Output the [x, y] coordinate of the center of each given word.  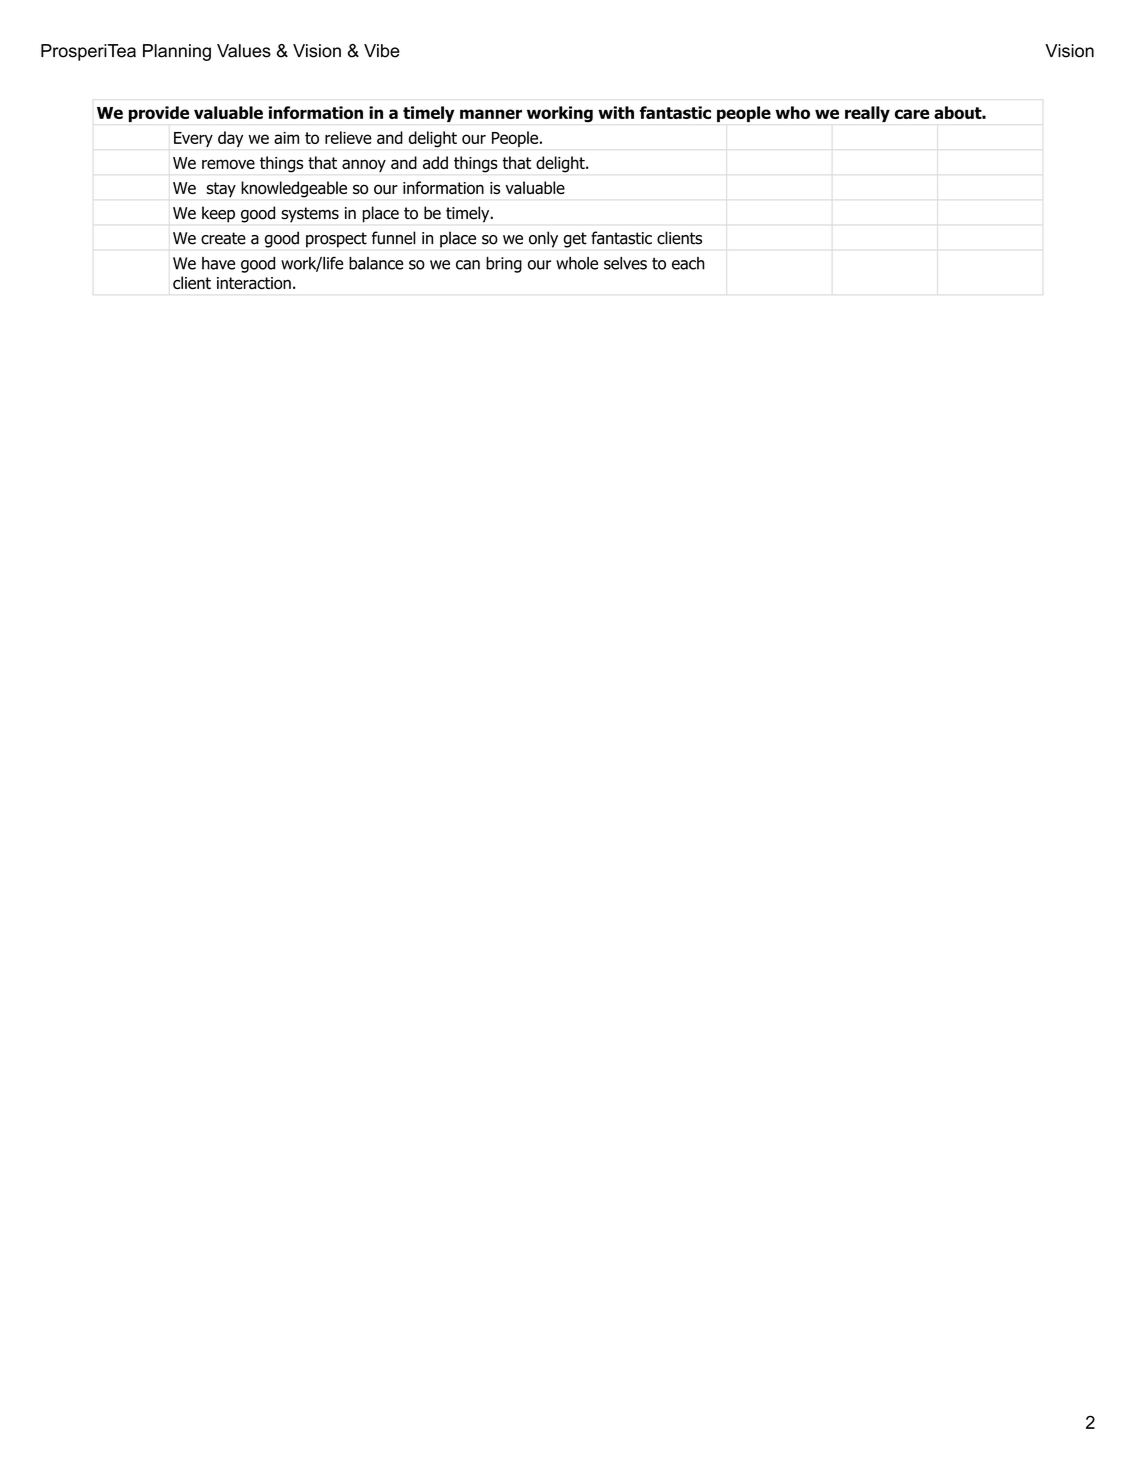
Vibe [382, 51]
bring [504, 265]
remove [228, 164]
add [435, 162]
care [912, 114]
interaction [254, 283]
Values [244, 51]
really [867, 114]
